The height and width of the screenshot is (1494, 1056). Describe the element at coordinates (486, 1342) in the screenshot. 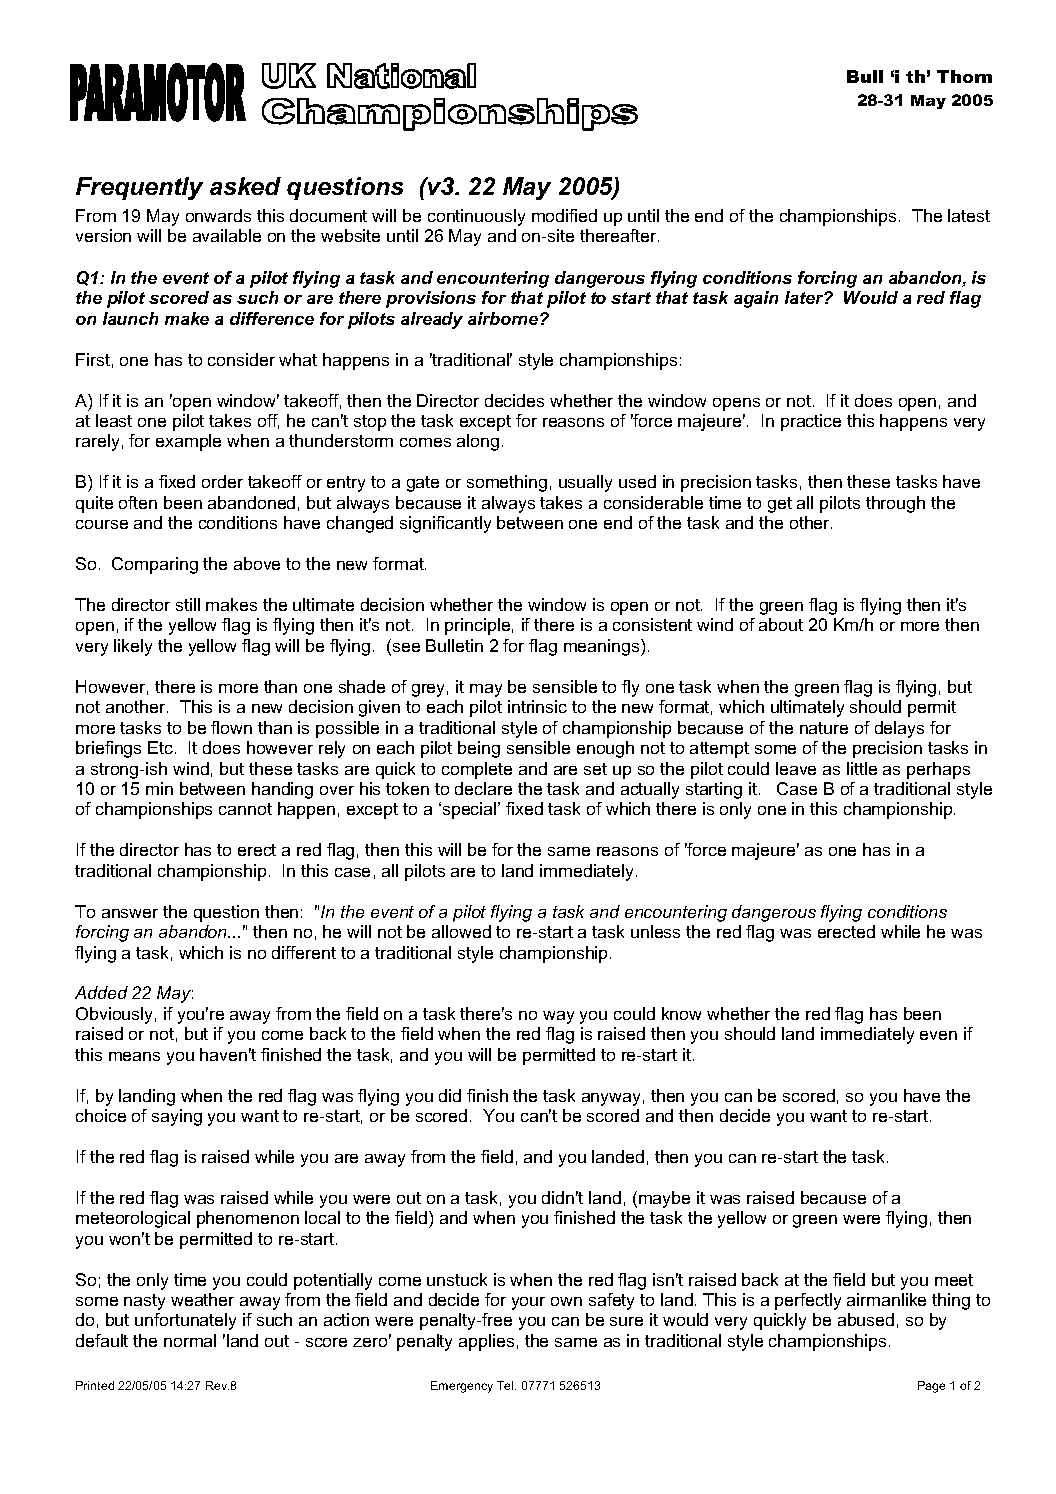

I see `applies` at that location.
